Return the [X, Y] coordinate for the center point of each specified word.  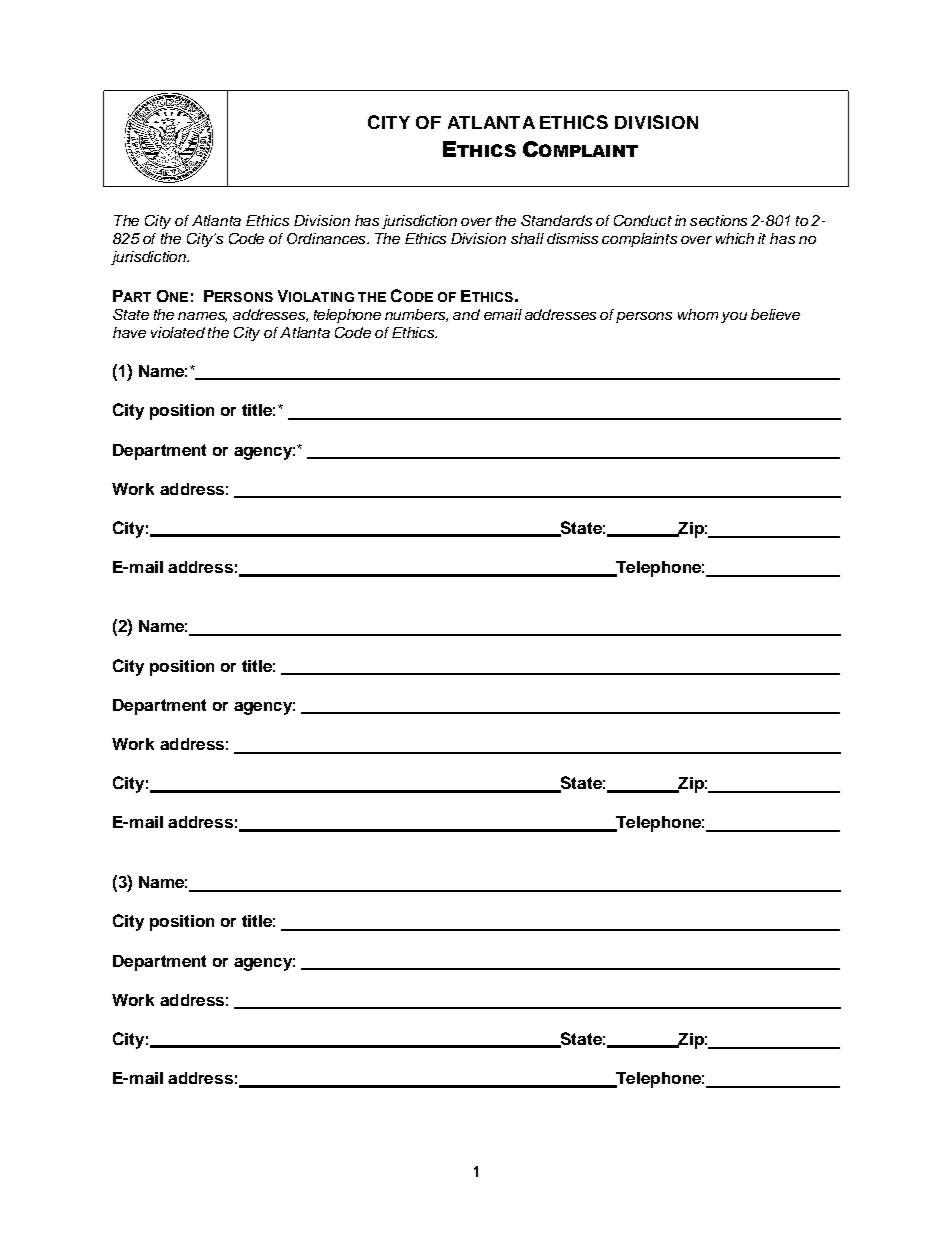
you [734, 317]
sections [718, 220]
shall [527, 238]
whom [698, 314]
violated [178, 332]
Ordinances [327, 238]
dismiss [572, 238]
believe [775, 314]
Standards [556, 220]
